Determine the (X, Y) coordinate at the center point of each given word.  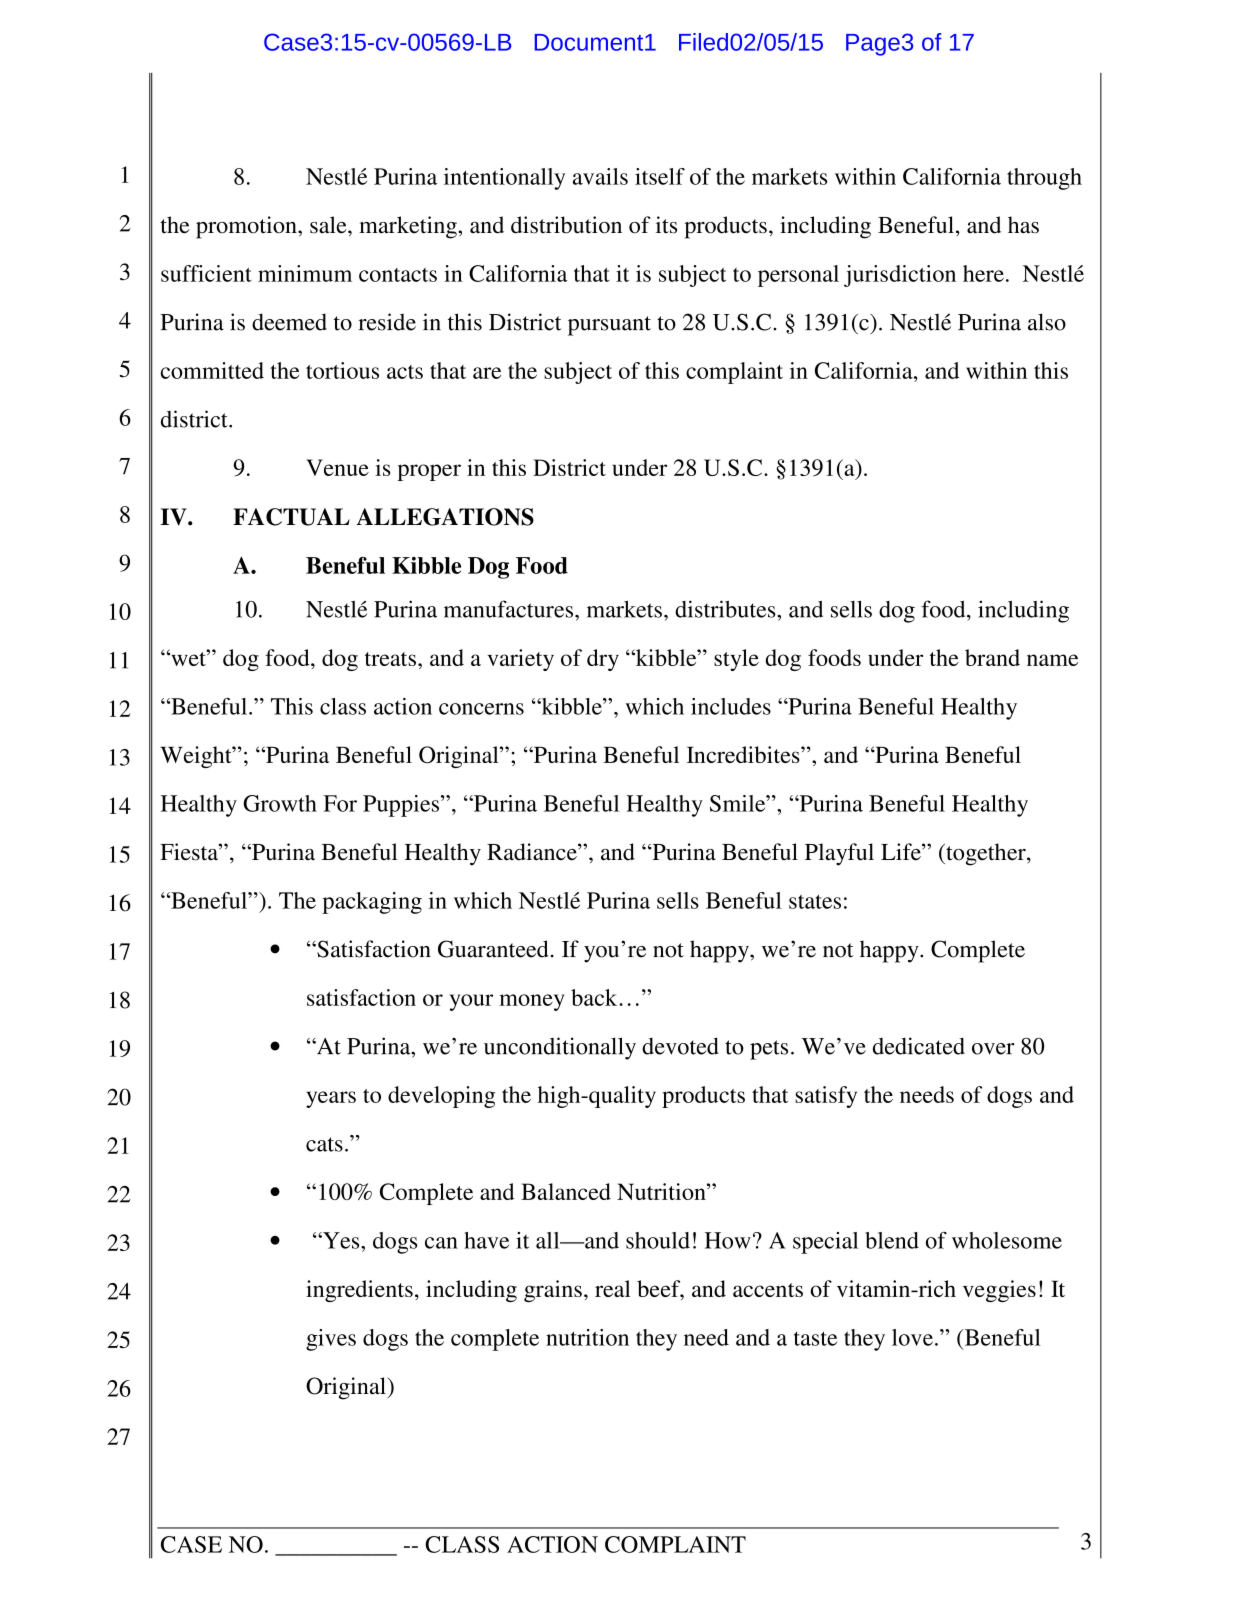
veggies (999, 1291)
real (613, 1288)
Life (902, 852)
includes (731, 706)
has (1023, 225)
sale (329, 225)
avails (600, 176)
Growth (280, 803)
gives (331, 1340)
